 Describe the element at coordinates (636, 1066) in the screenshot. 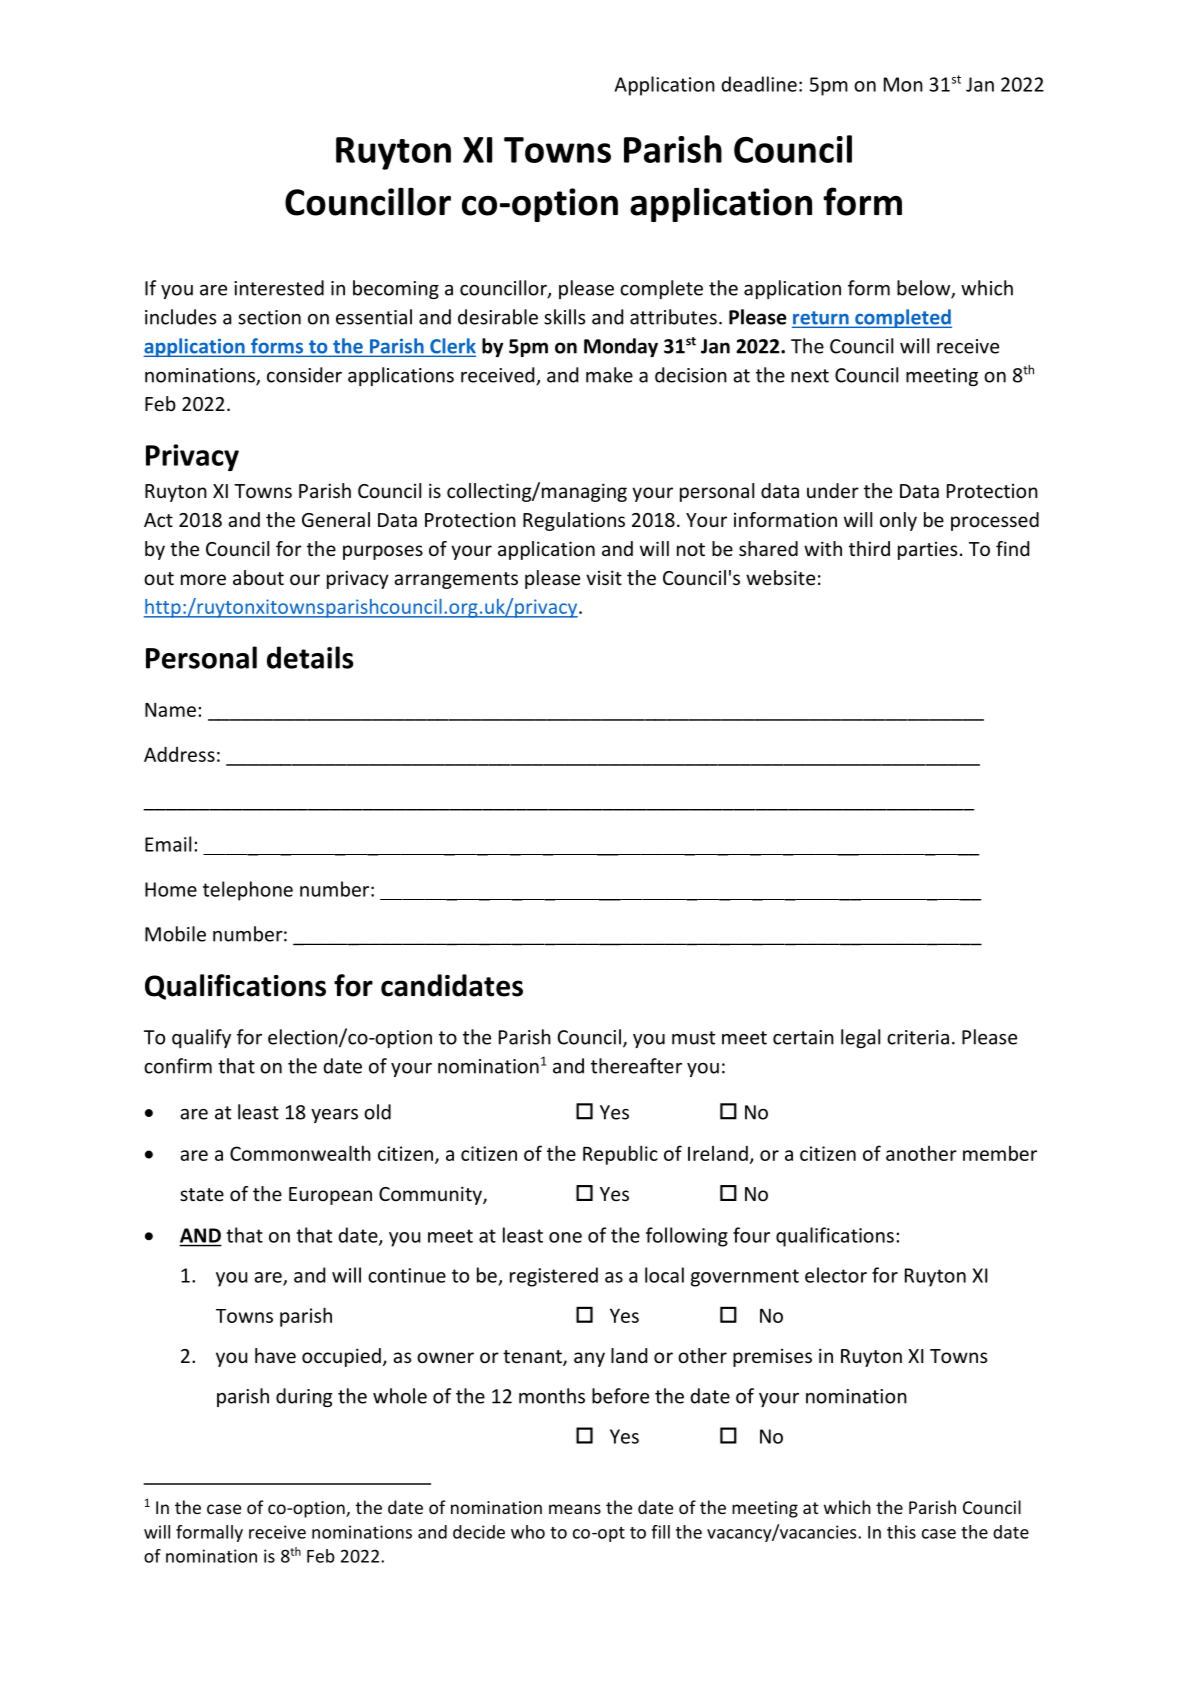

I see `thereafter` at that location.
